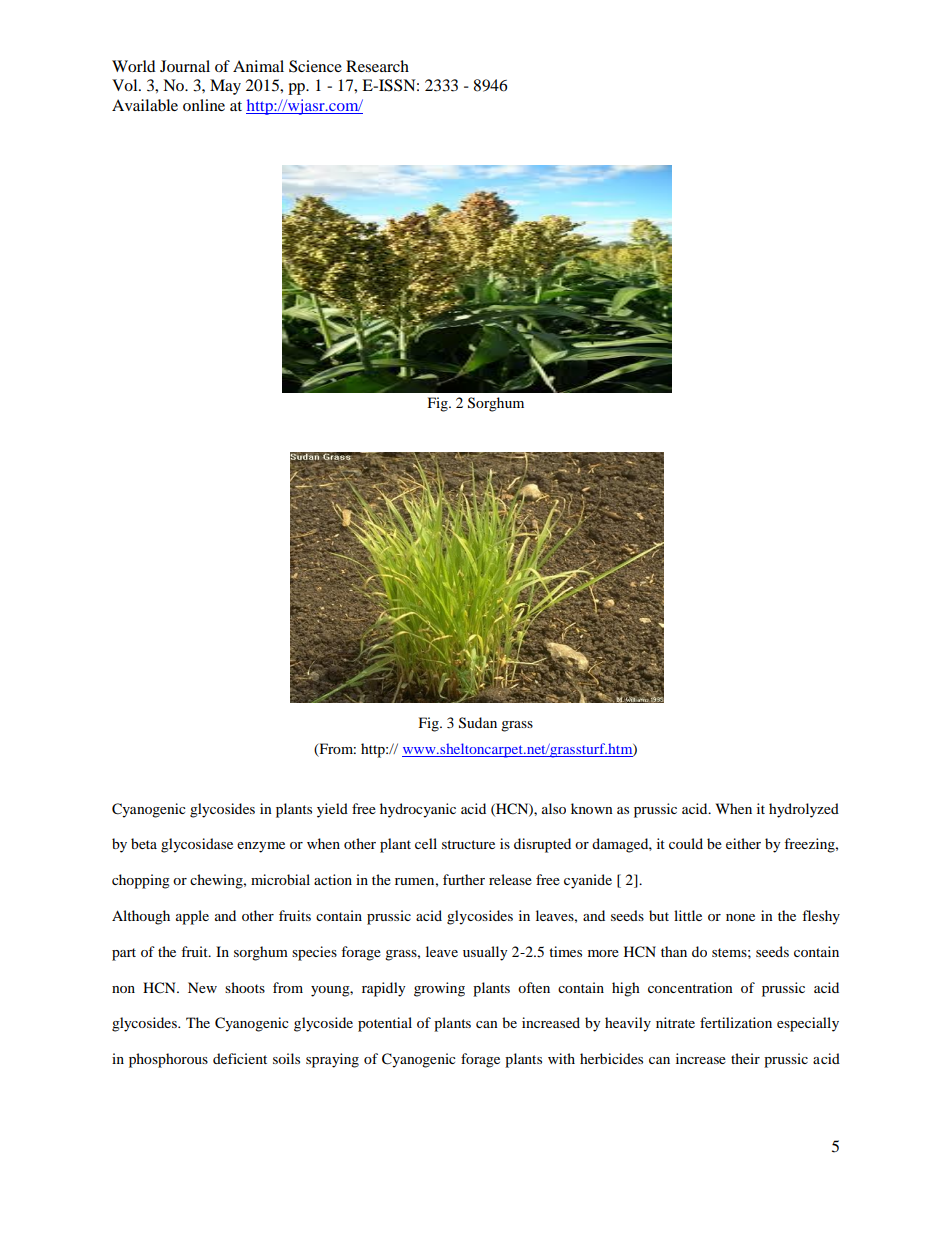  I want to click on Science, so click(315, 66).
